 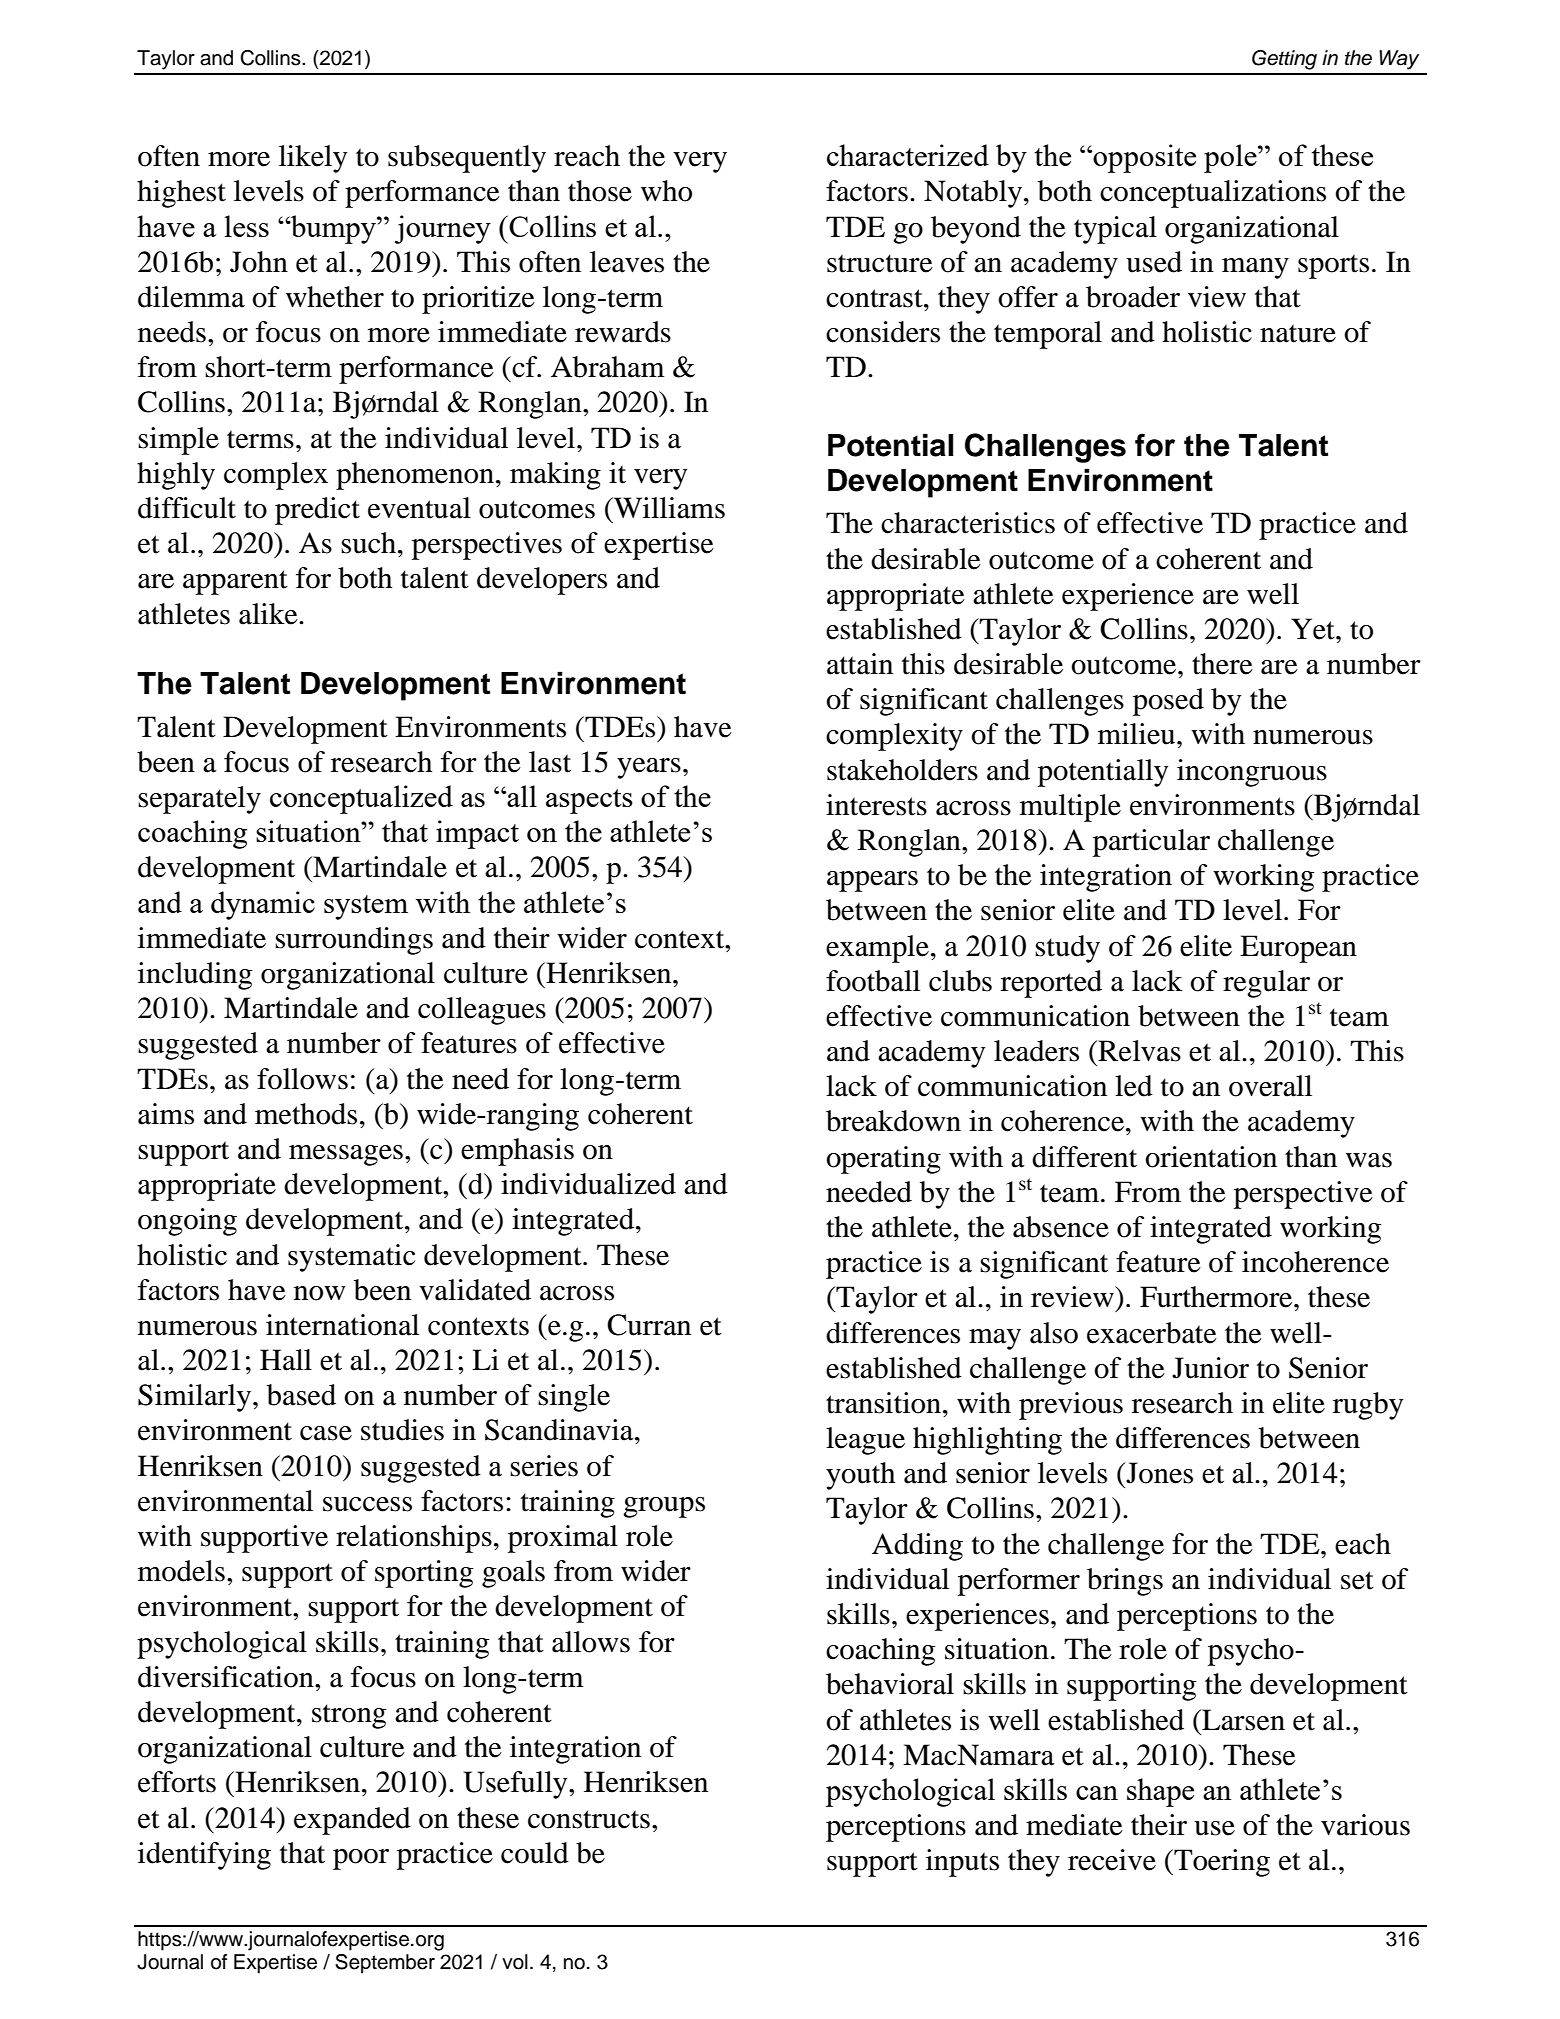 What do you see at coordinates (1266, 984) in the screenshot?
I see `regular` at bounding box center [1266, 984].
